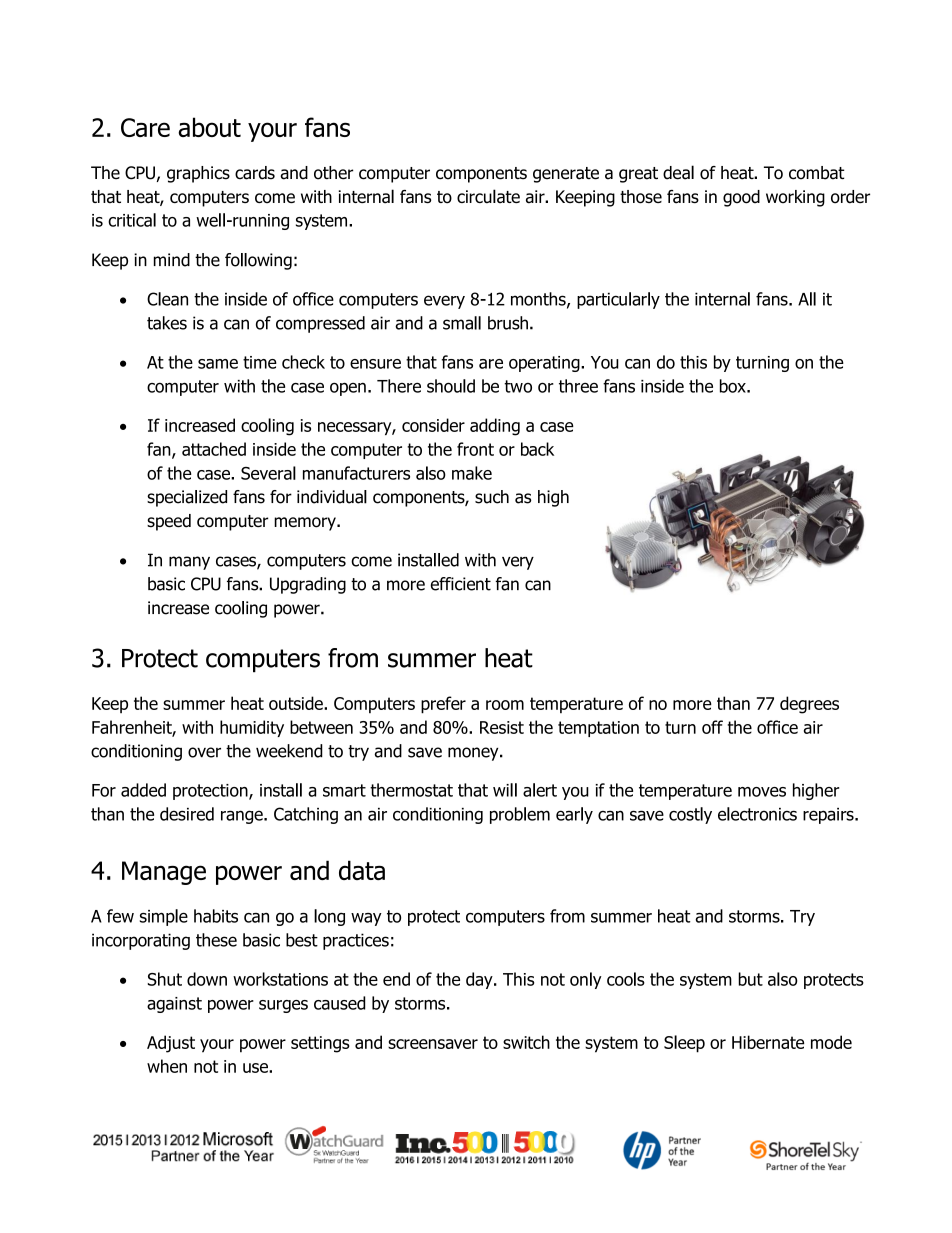 Image resolution: width=952 pixels, height=1233 pixels. I want to click on two, so click(518, 386).
